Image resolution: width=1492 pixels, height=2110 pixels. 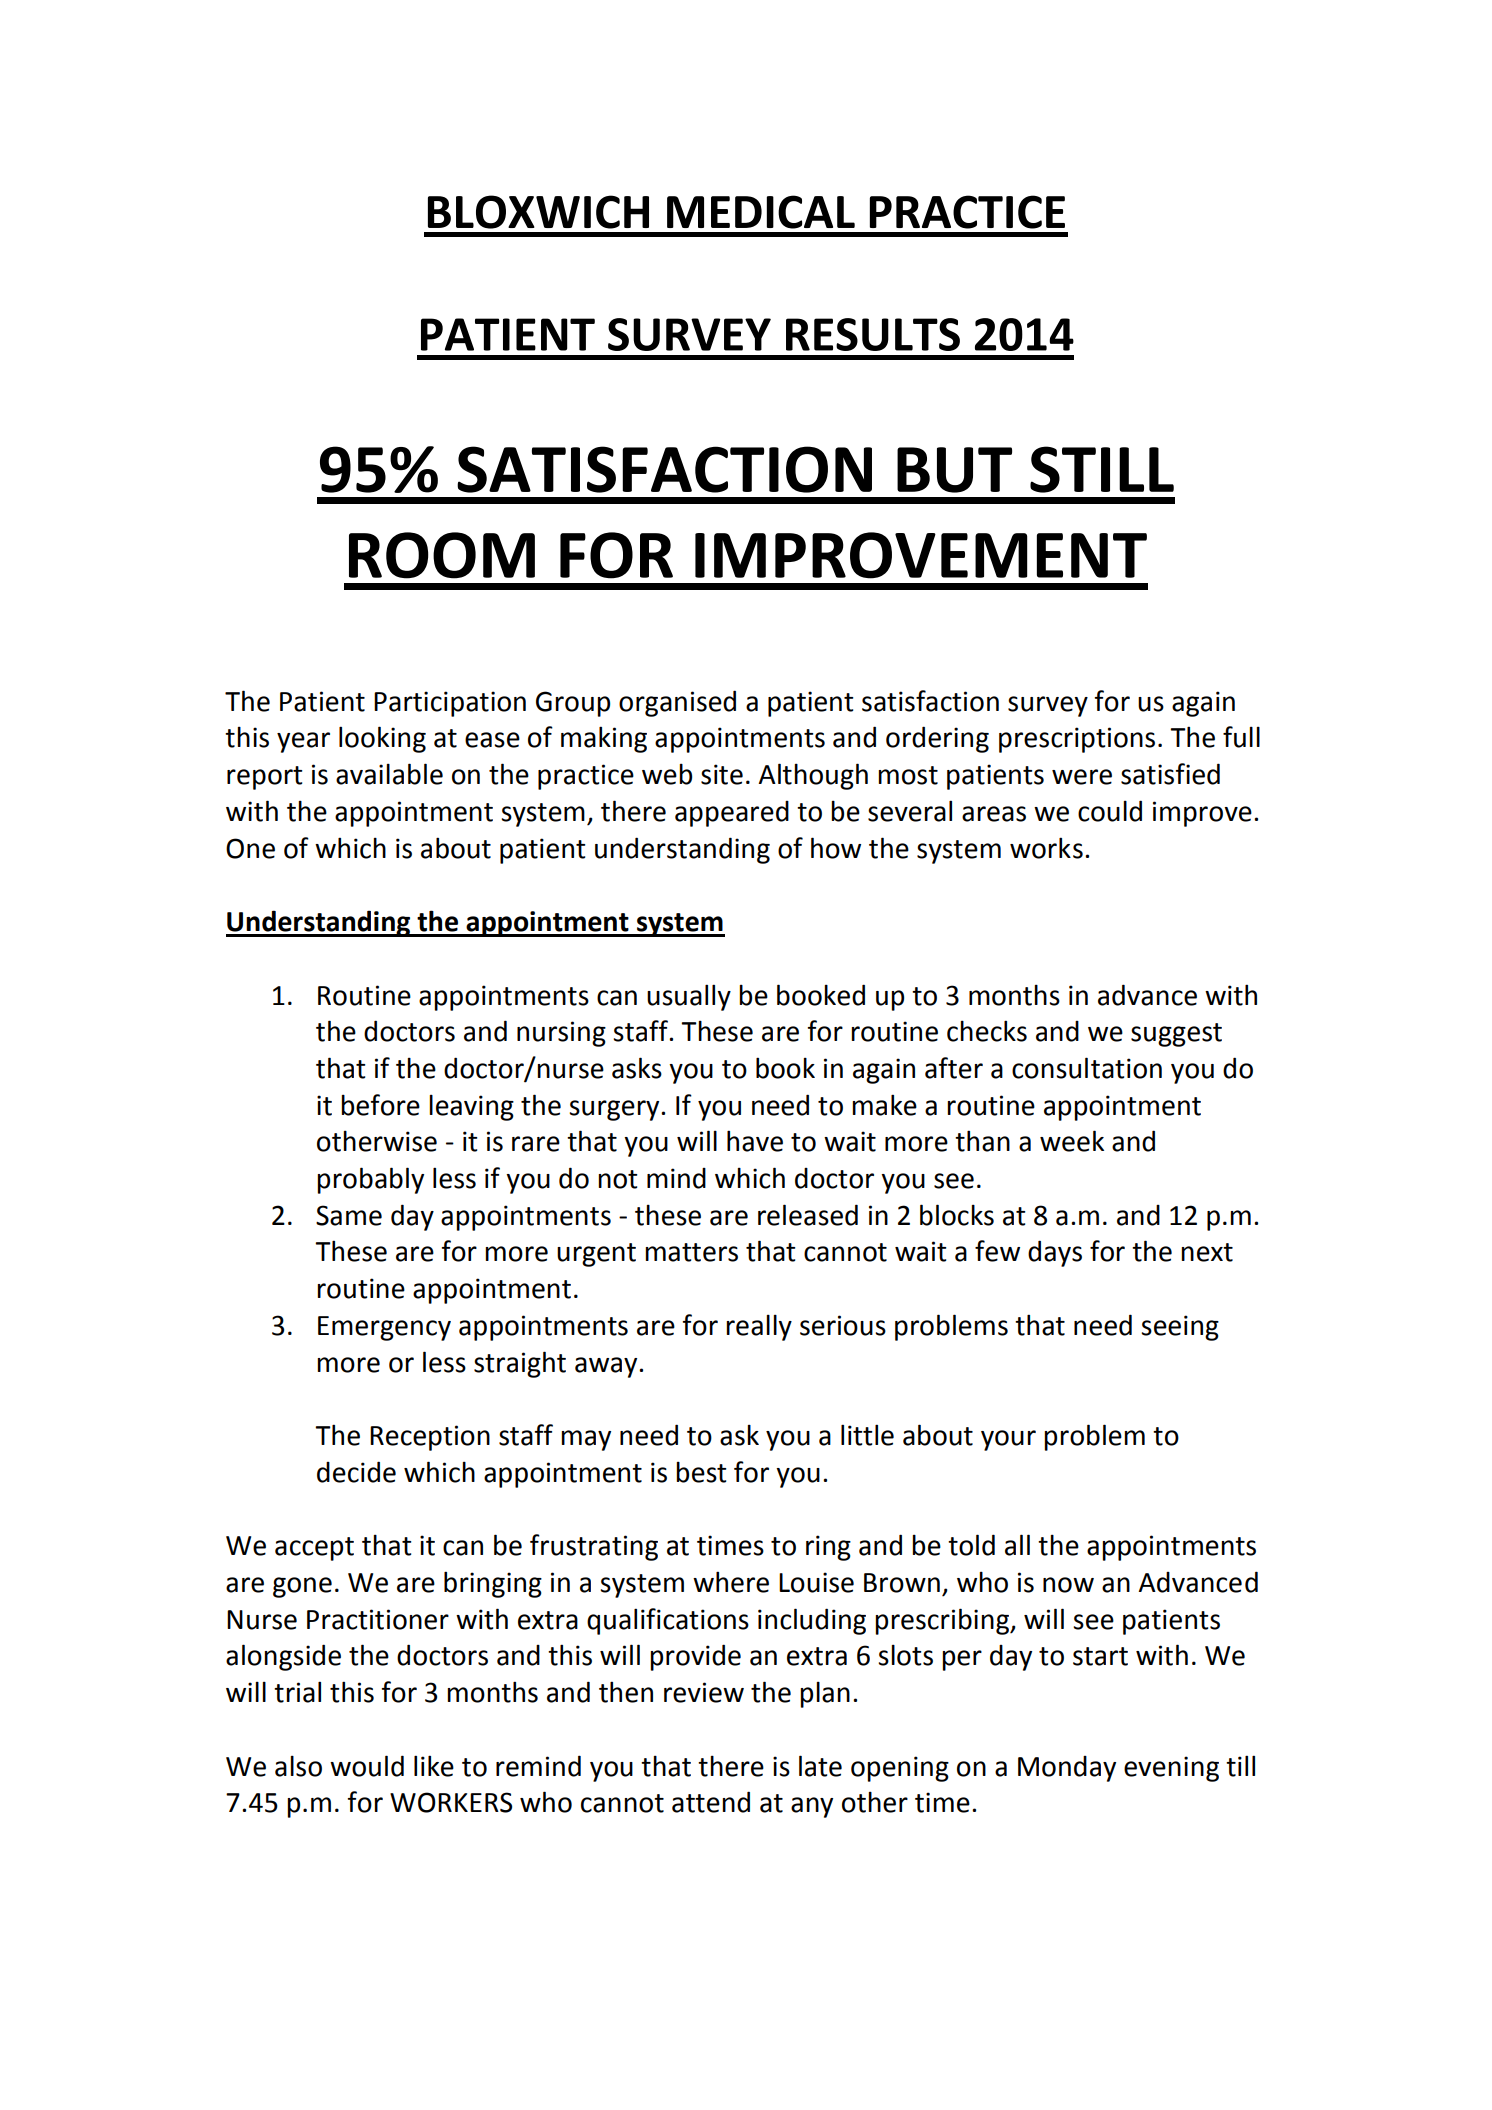 What do you see at coordinates (761, 212) in the document?
I see `MEDICAL` at bounding box center [761, 212].
